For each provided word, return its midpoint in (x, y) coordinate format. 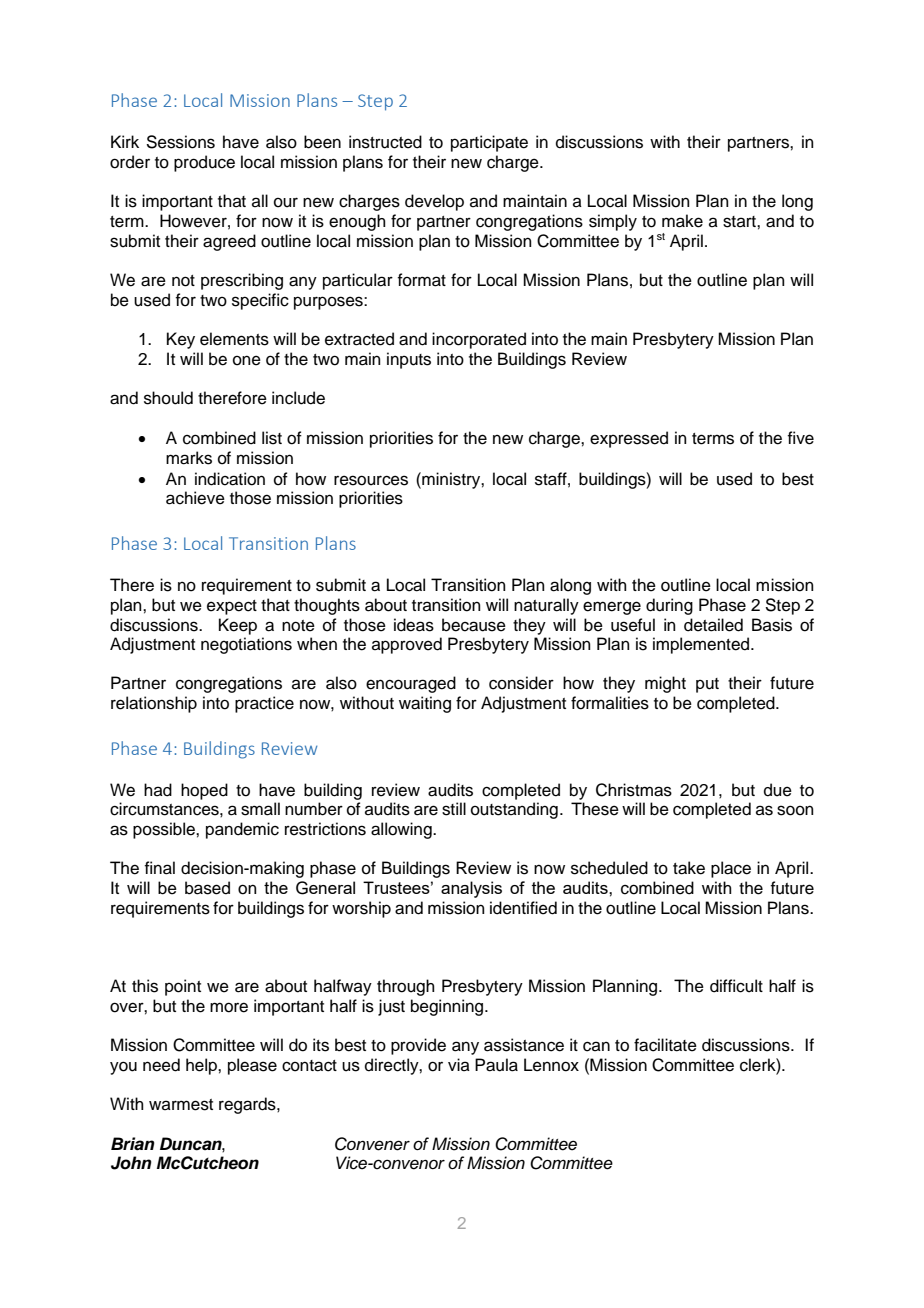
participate (489, 143)
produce (204, 163)
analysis (471, 889)
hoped (204, 791)
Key (181, 340)
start (740, 222)
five (800, 438)
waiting (425, 704)
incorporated (479, 340)
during (669, 606)
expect (232, 607)
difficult (736, 986)
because (474, 625)
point (183, 987)
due (778, 790)
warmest (181, 1105)
